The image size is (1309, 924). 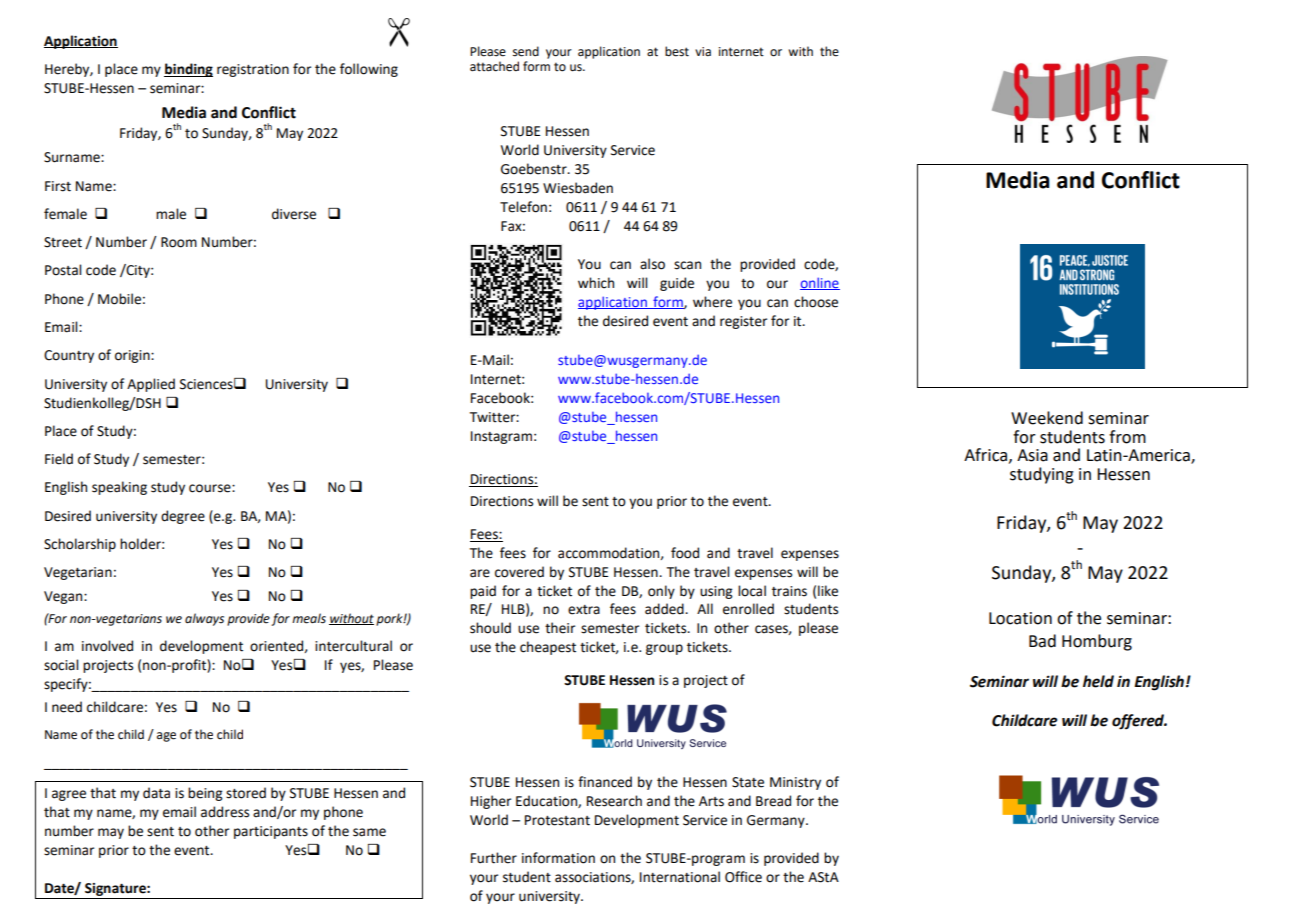 I want to click on send, so click(x=526, y=51).
